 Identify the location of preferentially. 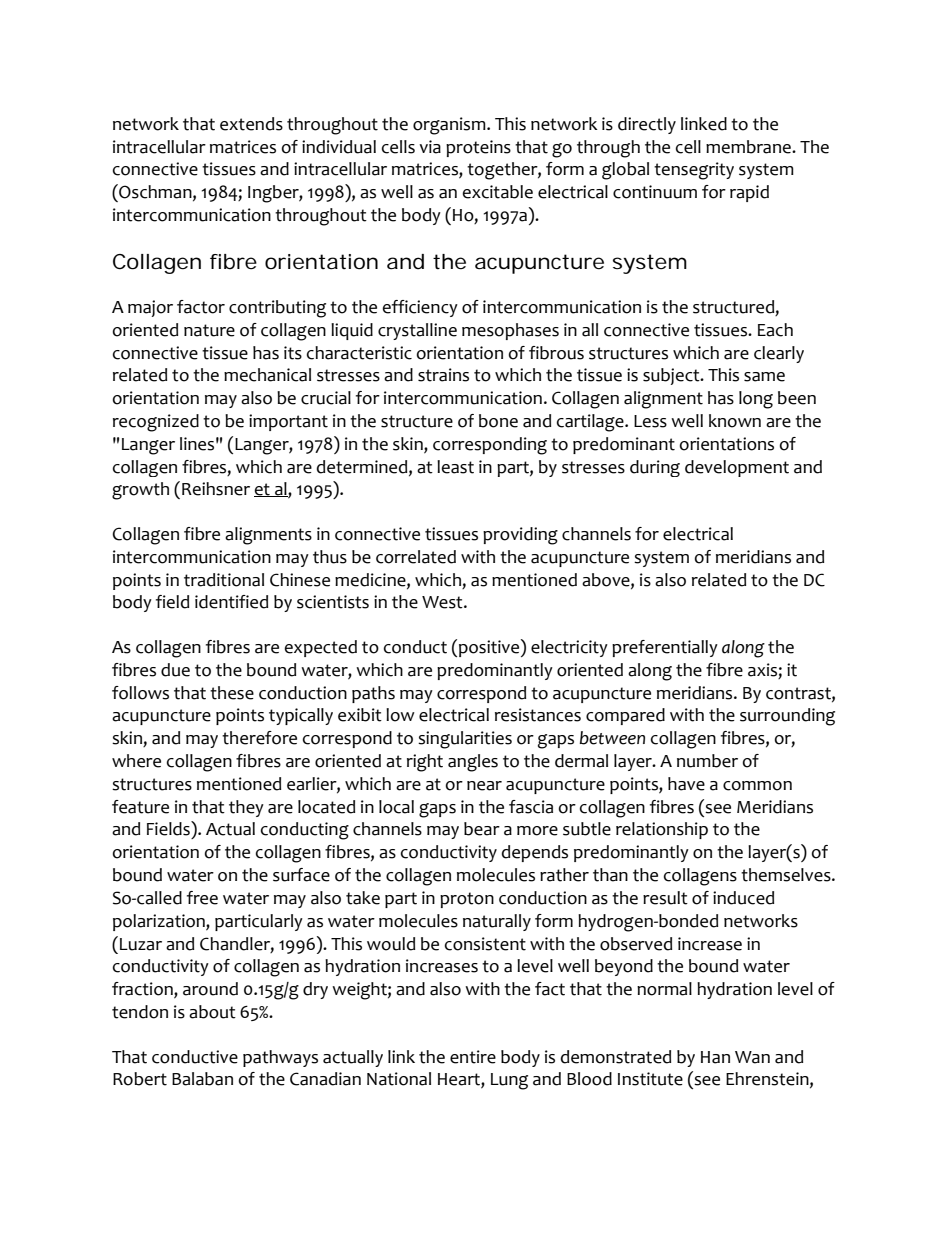
(665, 648).
